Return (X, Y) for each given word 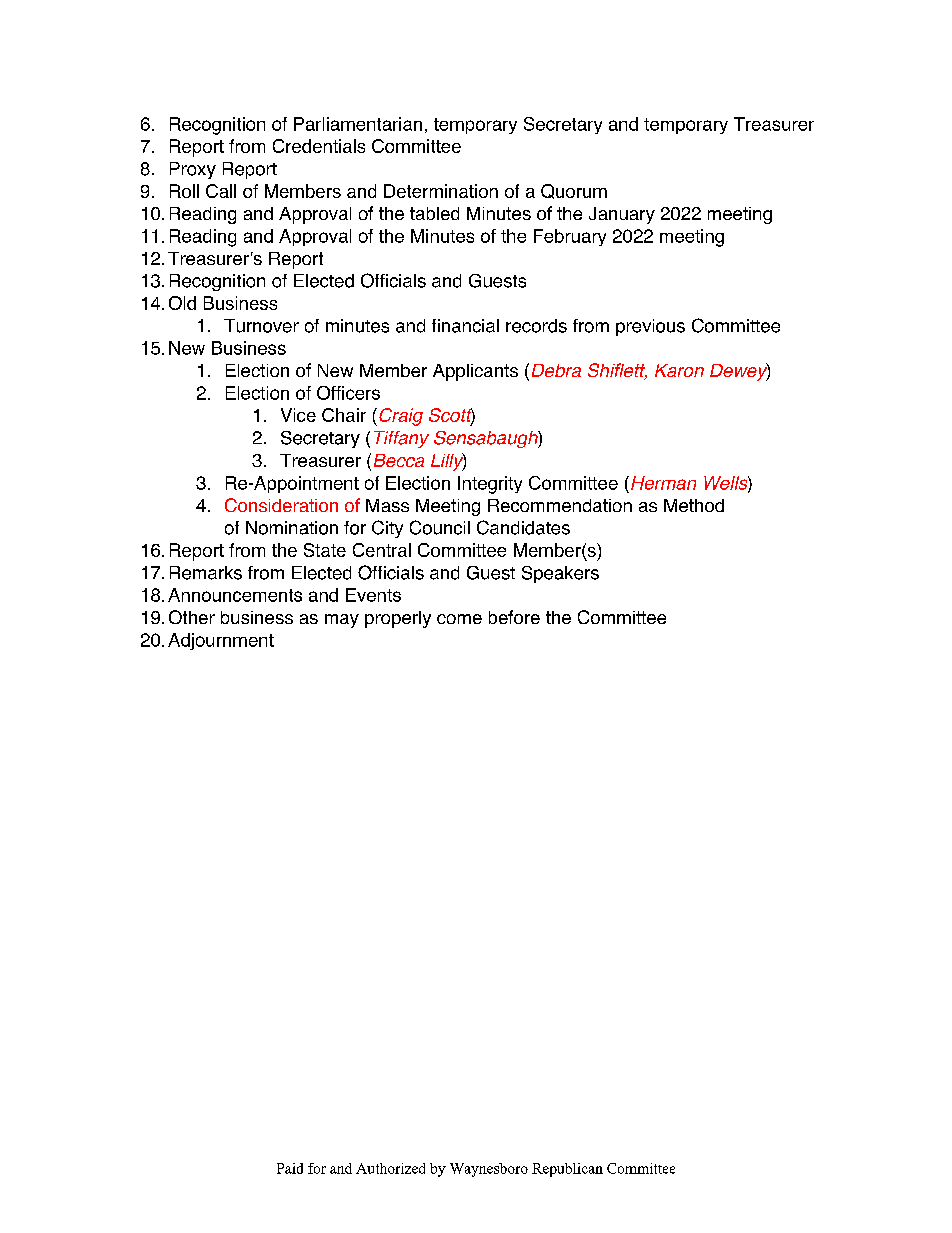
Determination (441, 191)
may (342, 621)
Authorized (390, 1168)
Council (440, 527)
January (622, 215)
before (514, 617)
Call (221, 191)
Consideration (281, 505)
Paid (290, 1168)
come (459, 619)
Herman (663, 483)
